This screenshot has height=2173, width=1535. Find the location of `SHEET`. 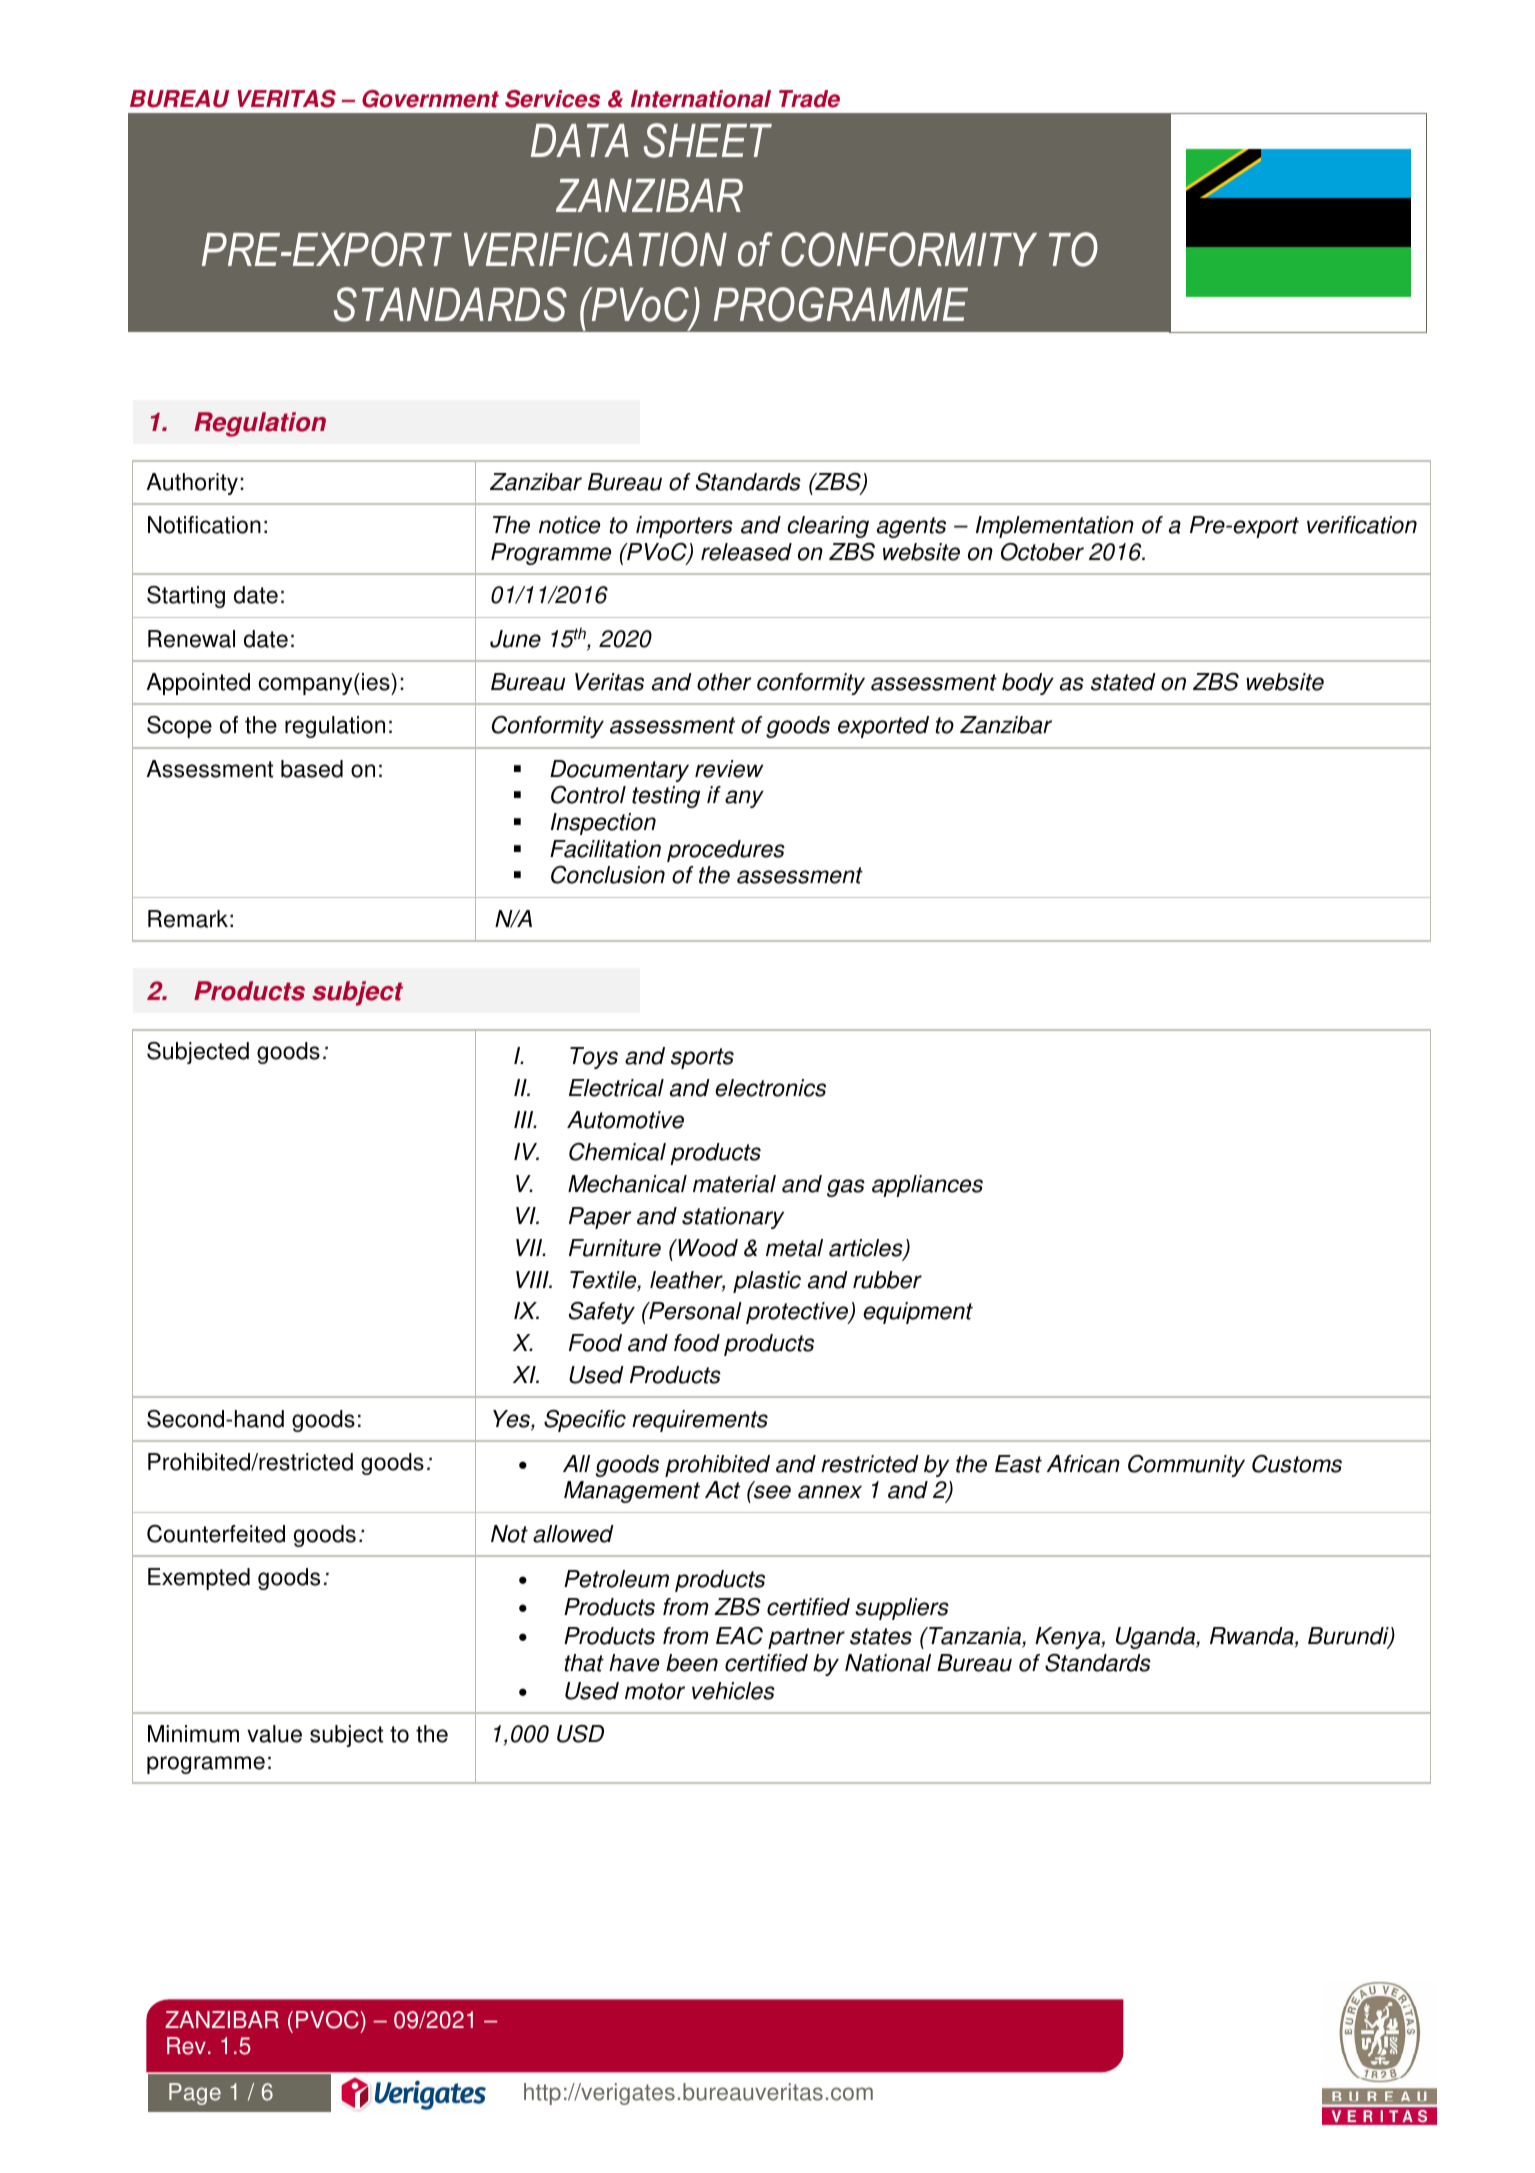

SHEET is located at coordinates (708, 140).
